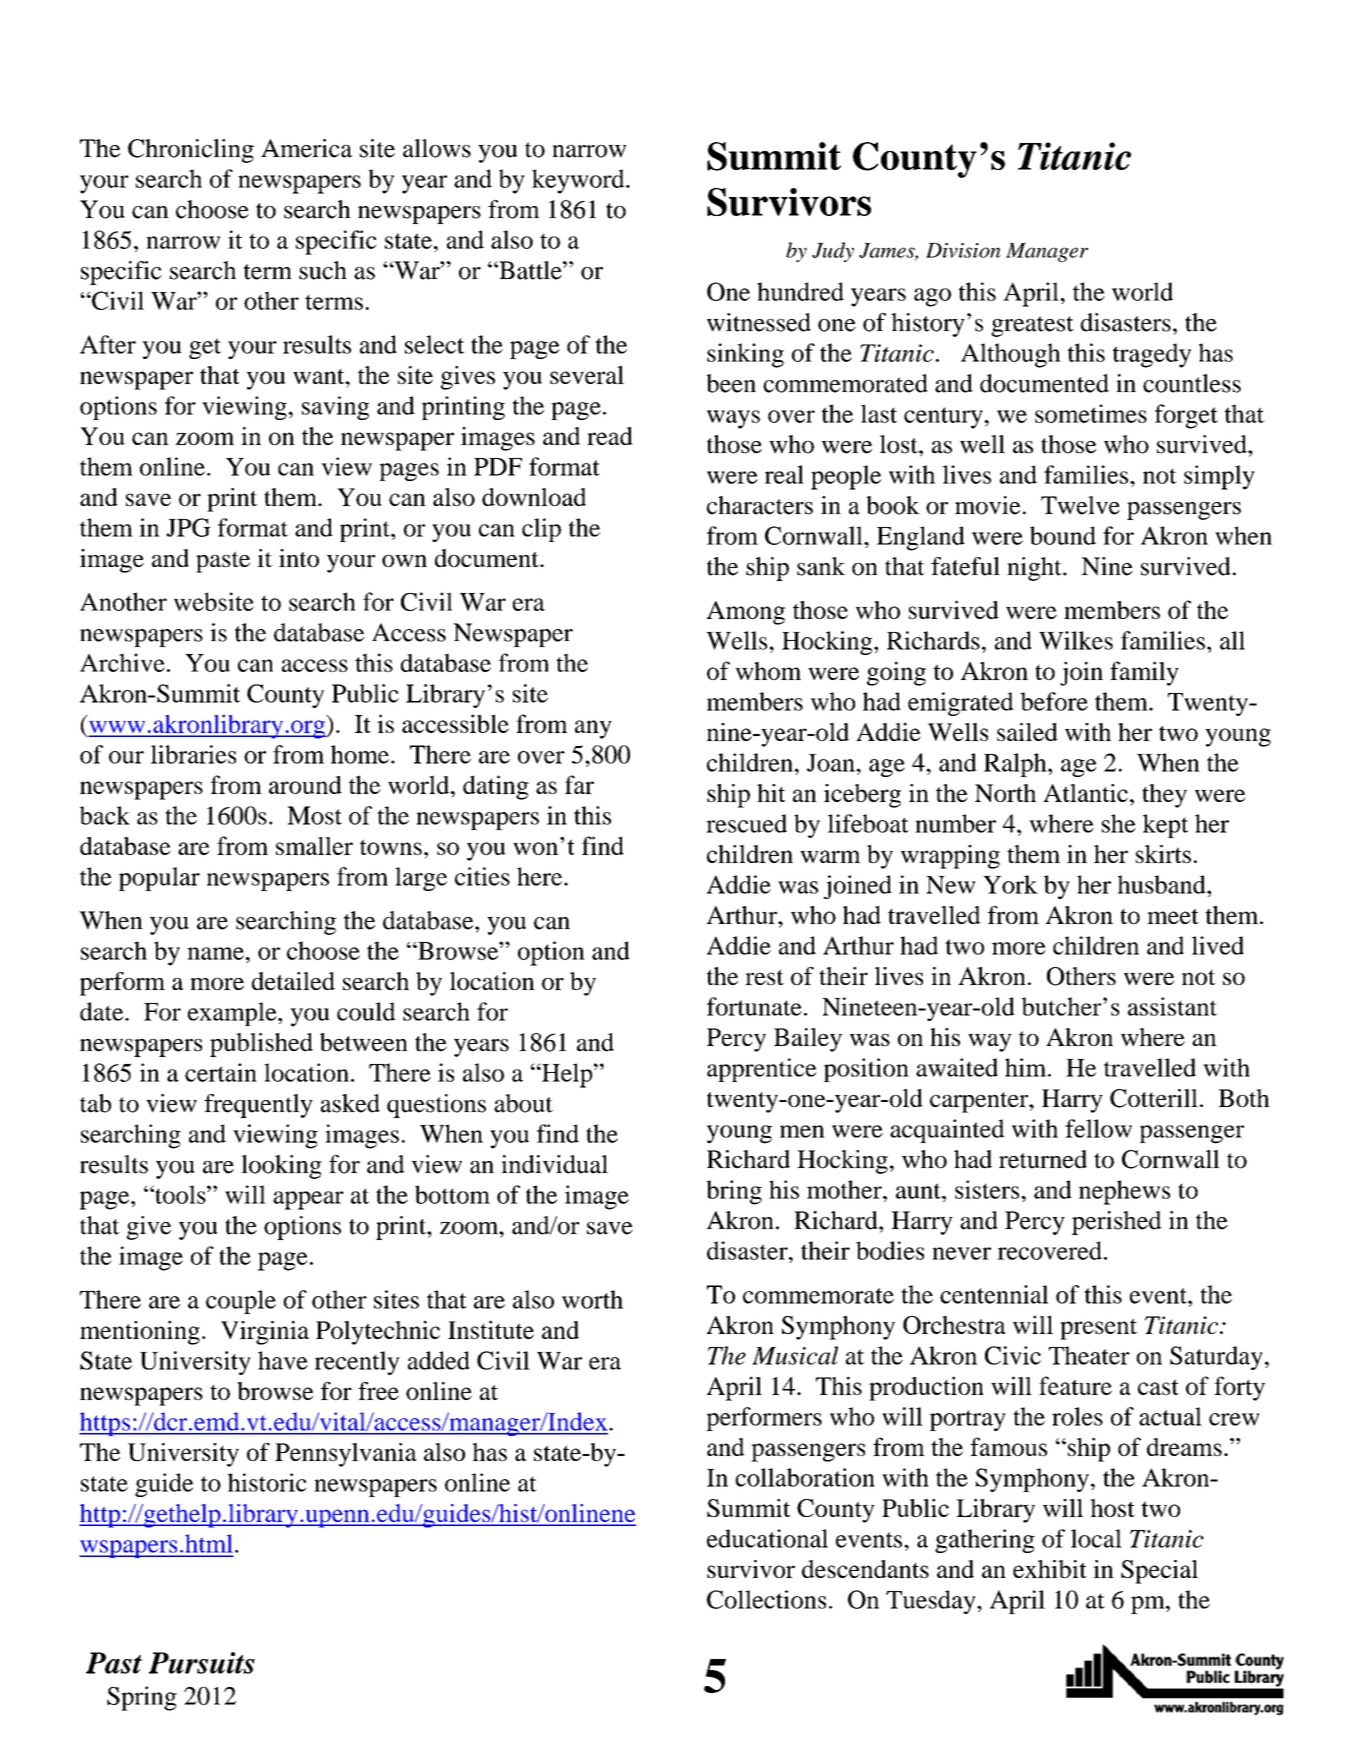 The height and width of the image is (1751, 1353). What do you see at coordinates (202, 1663) in the image?
I see `Pursuits` at bounding box center [202, 1663].
